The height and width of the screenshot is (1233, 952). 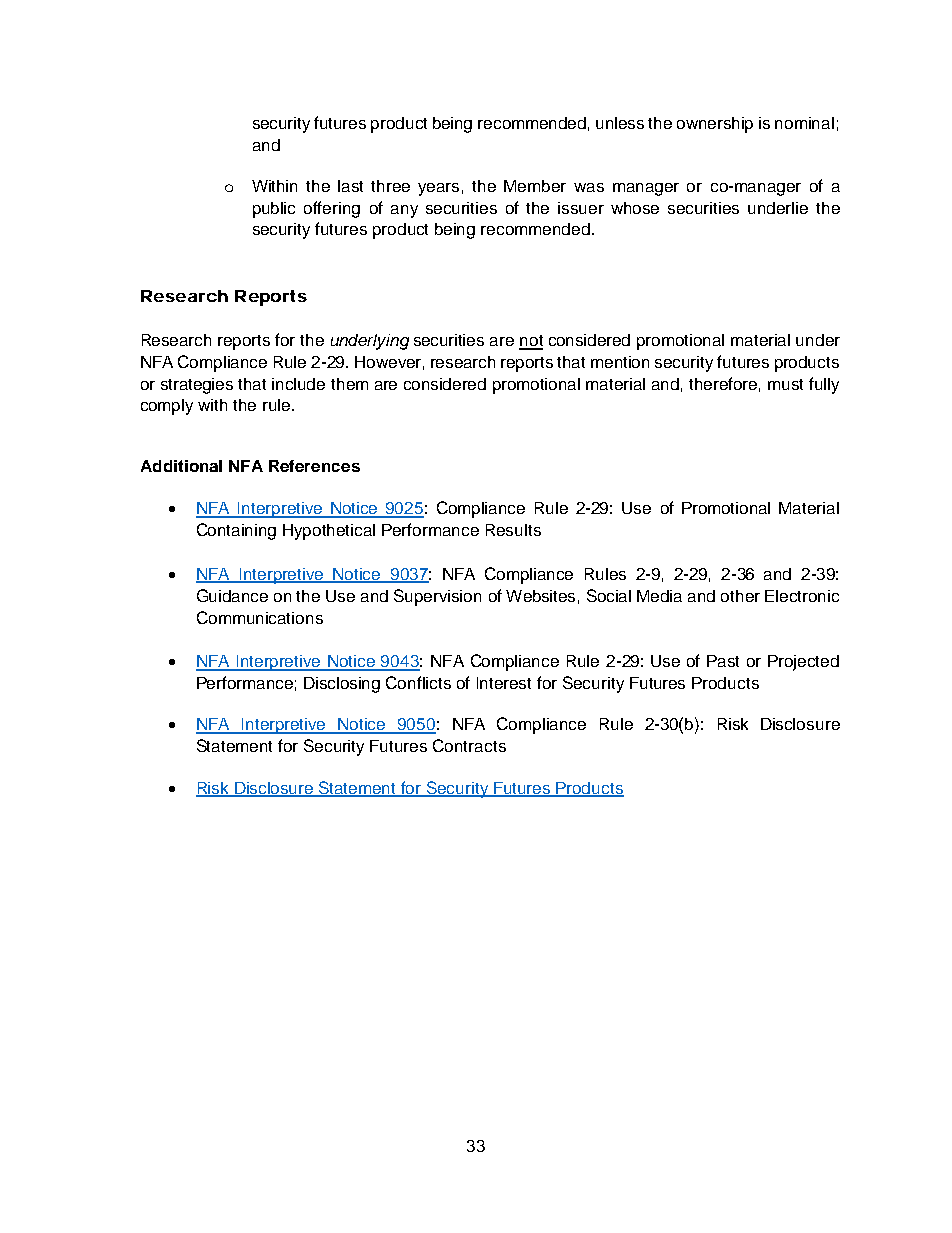 I want to click on Member, so click(x=535, y=186).
